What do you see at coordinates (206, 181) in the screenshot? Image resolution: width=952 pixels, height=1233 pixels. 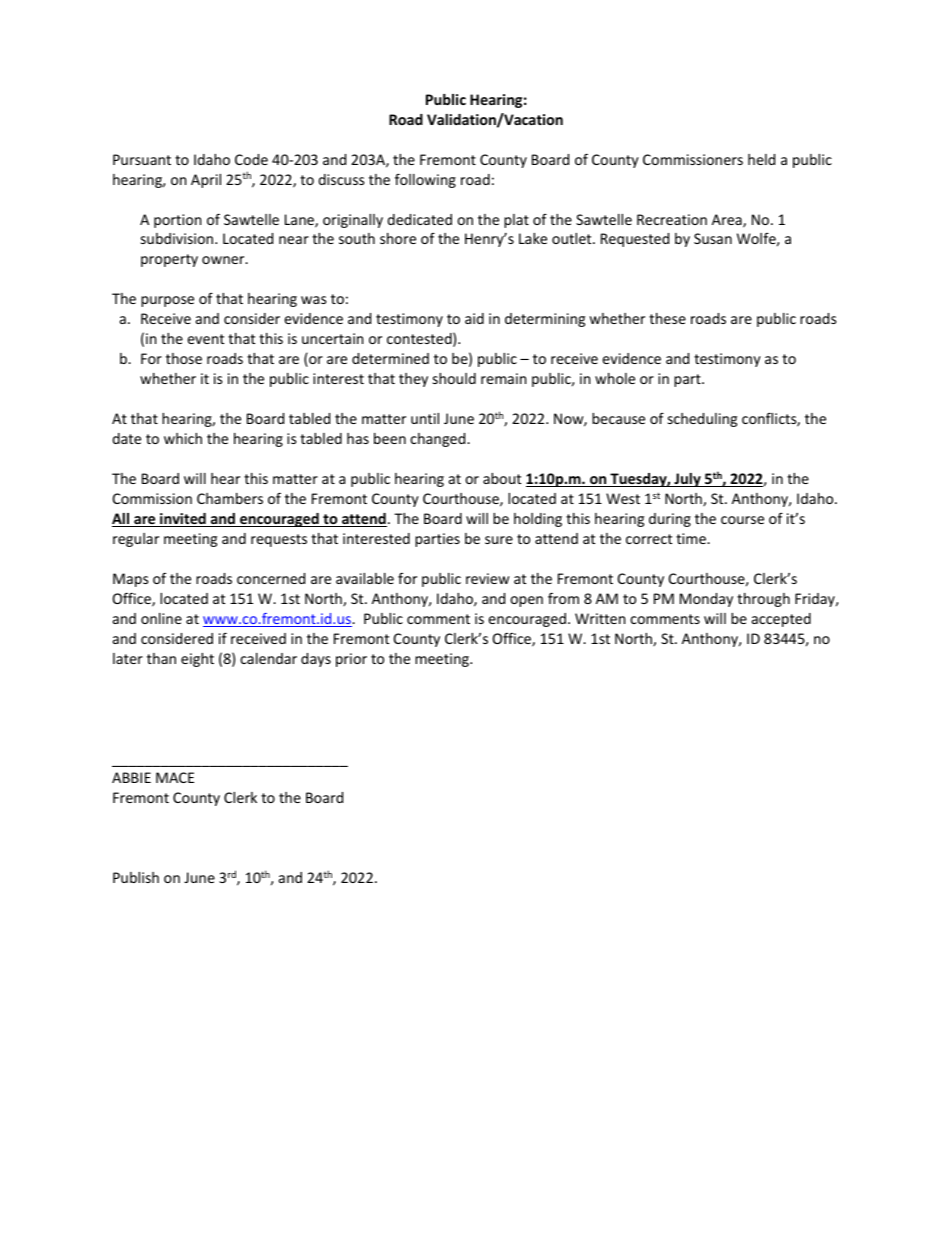 I see `April` at bounding box center [206, 181].
